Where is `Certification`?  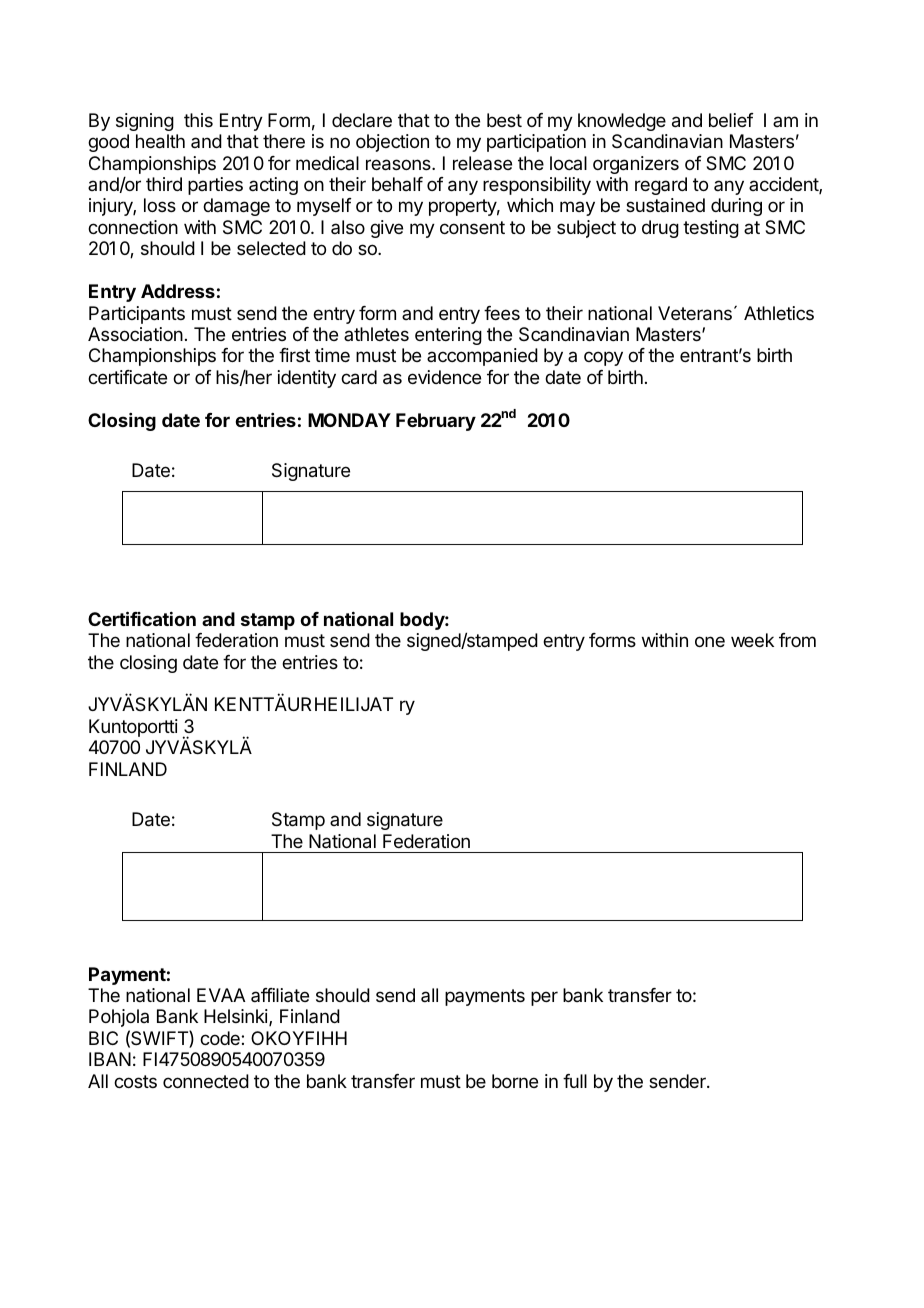
Certification is located at coordinates (142, 618).
